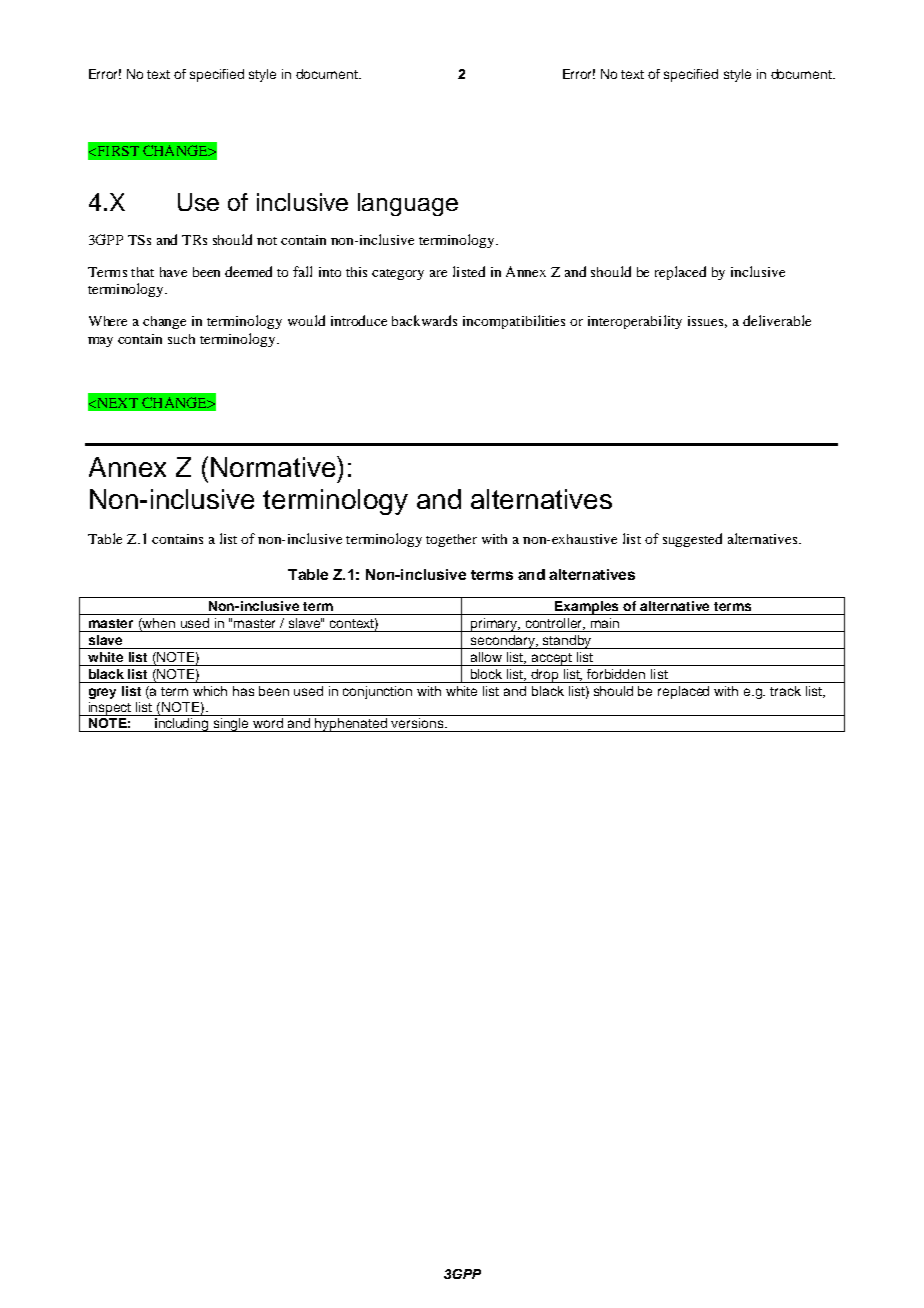 Image resolution: width=924 pixels, height=1308 pixels. I want to click on have, so click(173, 272).
